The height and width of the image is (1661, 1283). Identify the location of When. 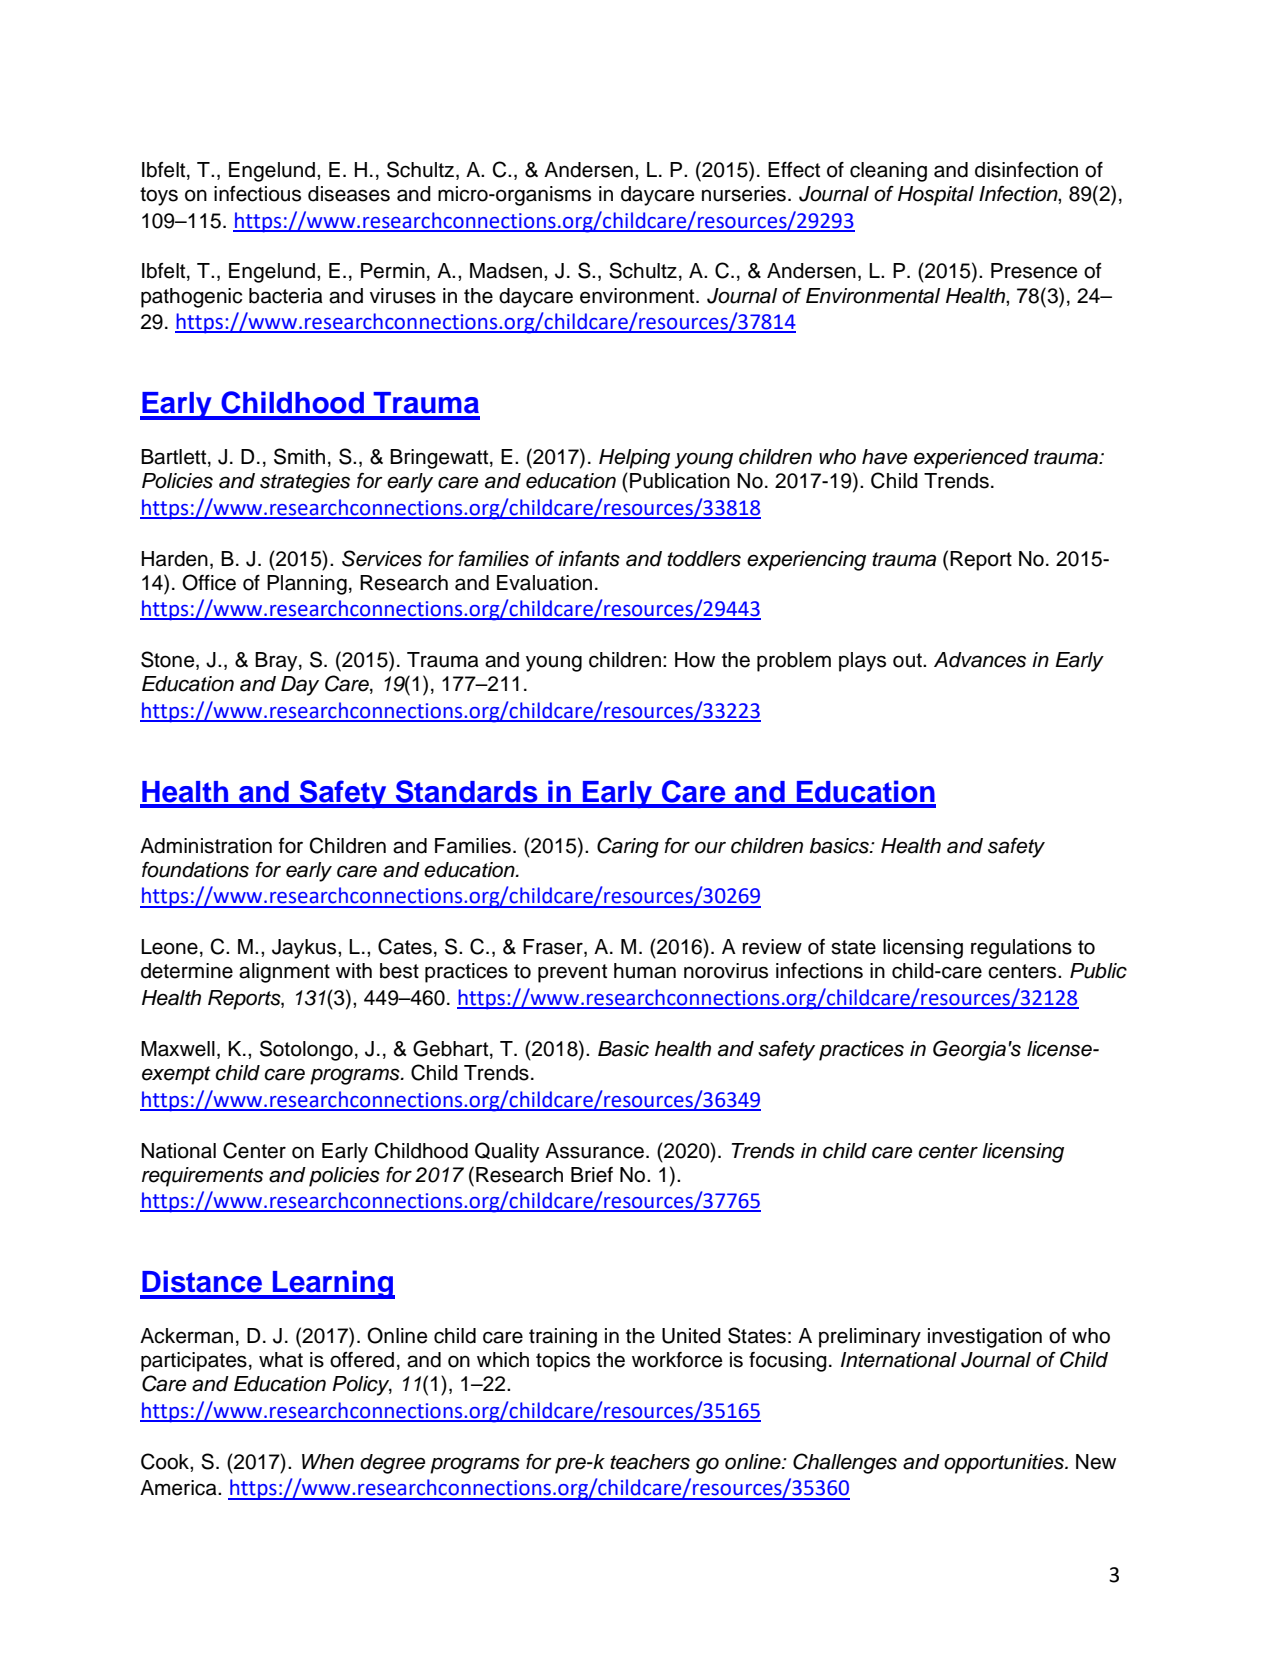
(328, 1462).
